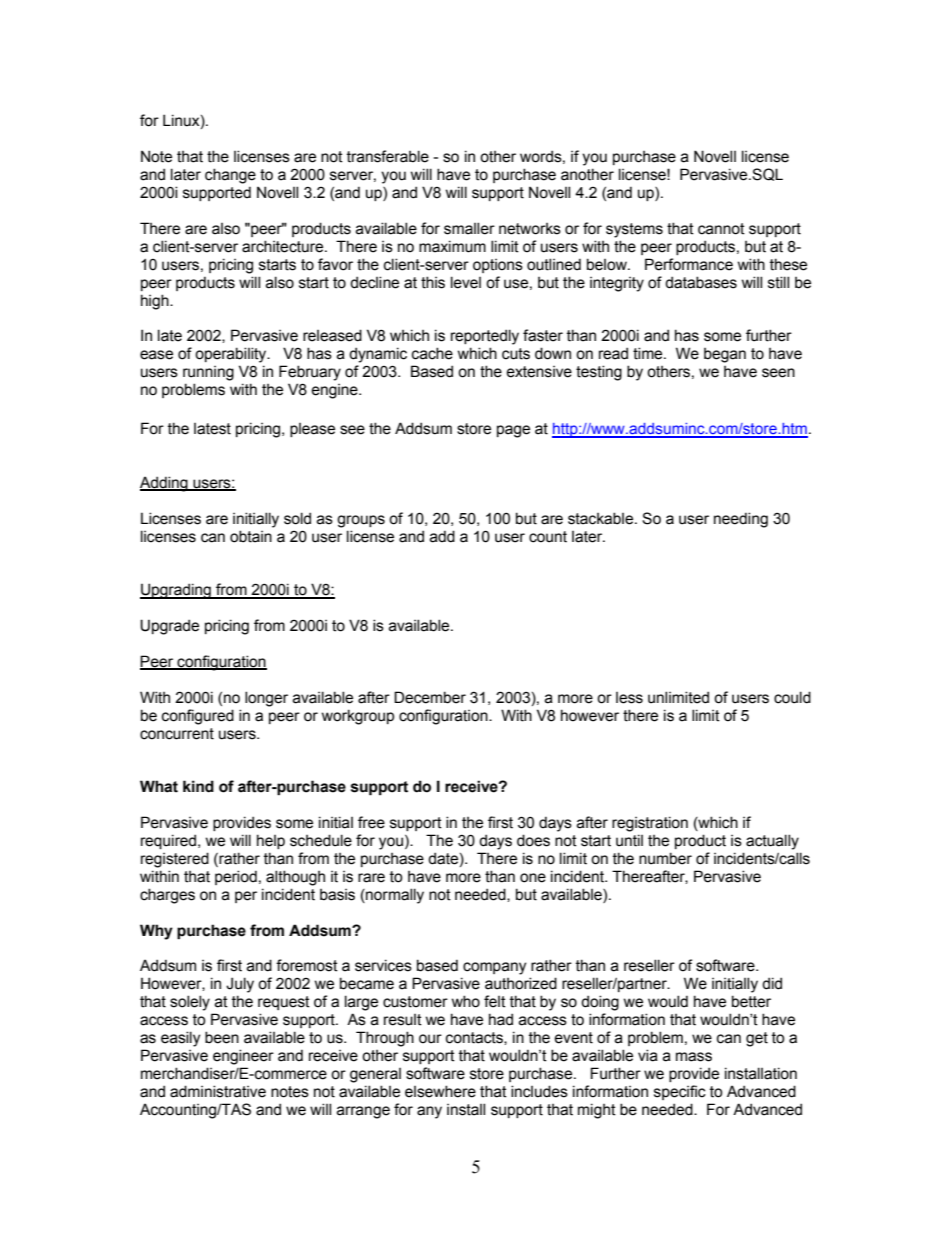 This screenshot has height=1233, width=952. I want to click on elsewhere, so click(440, 1091).
